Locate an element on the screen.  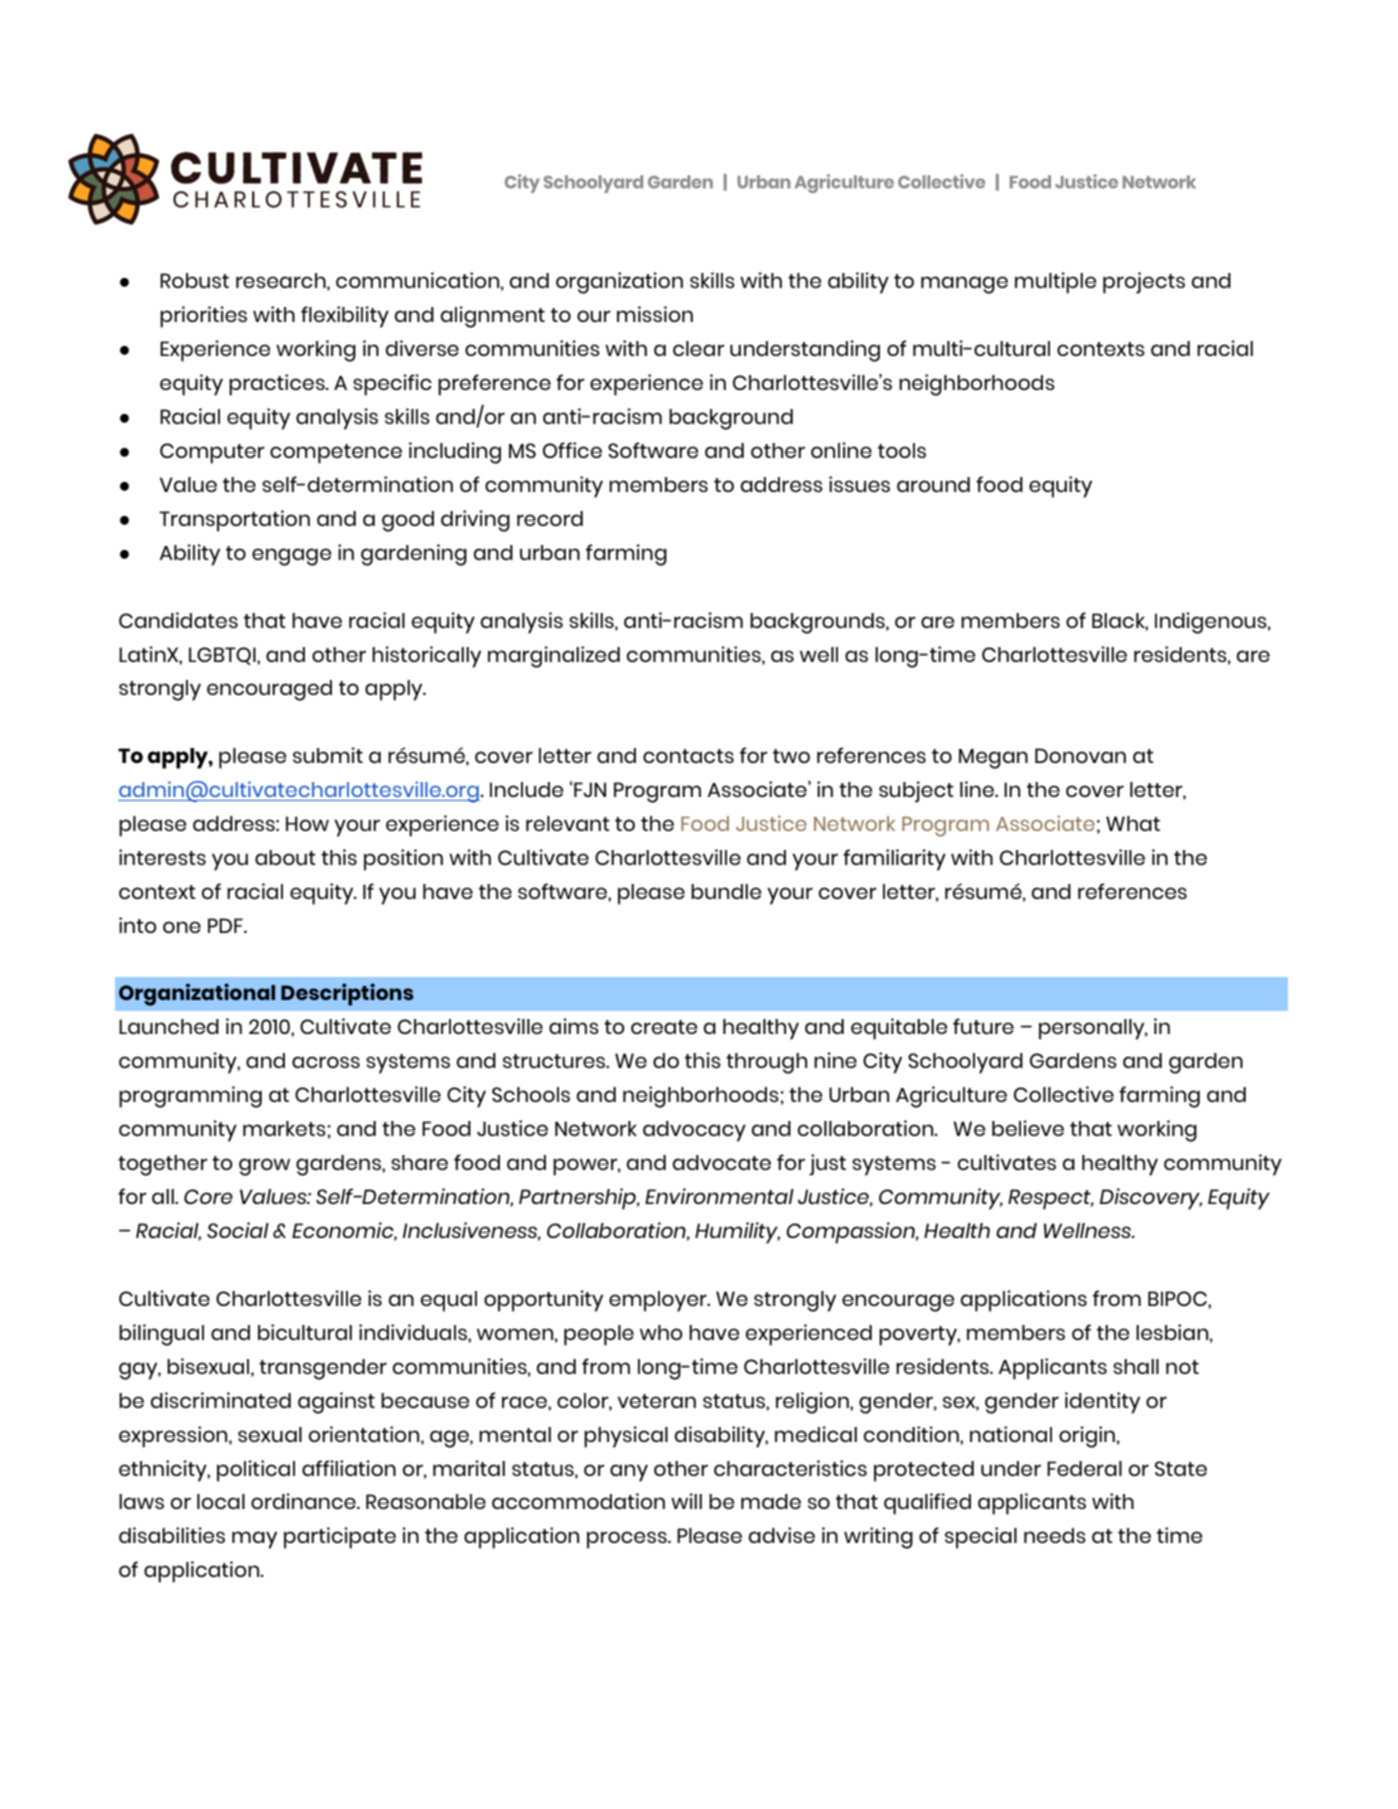
priorities is located at coordinates (203, 317).
